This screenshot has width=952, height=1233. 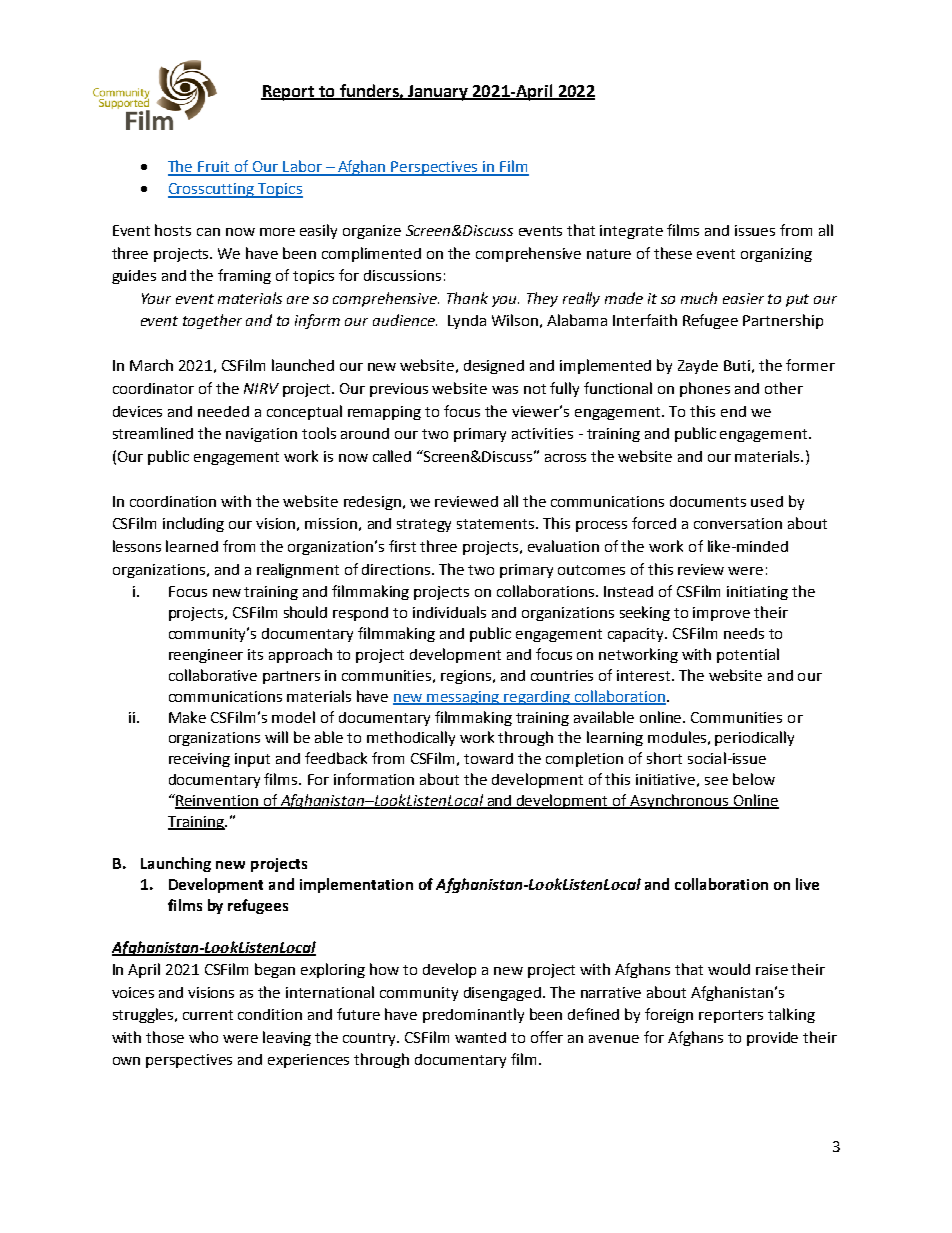 What do you see at coordinates (680, 801) in the screenshot?
I see `Asynchronous` at bounding box center [680, 801].
